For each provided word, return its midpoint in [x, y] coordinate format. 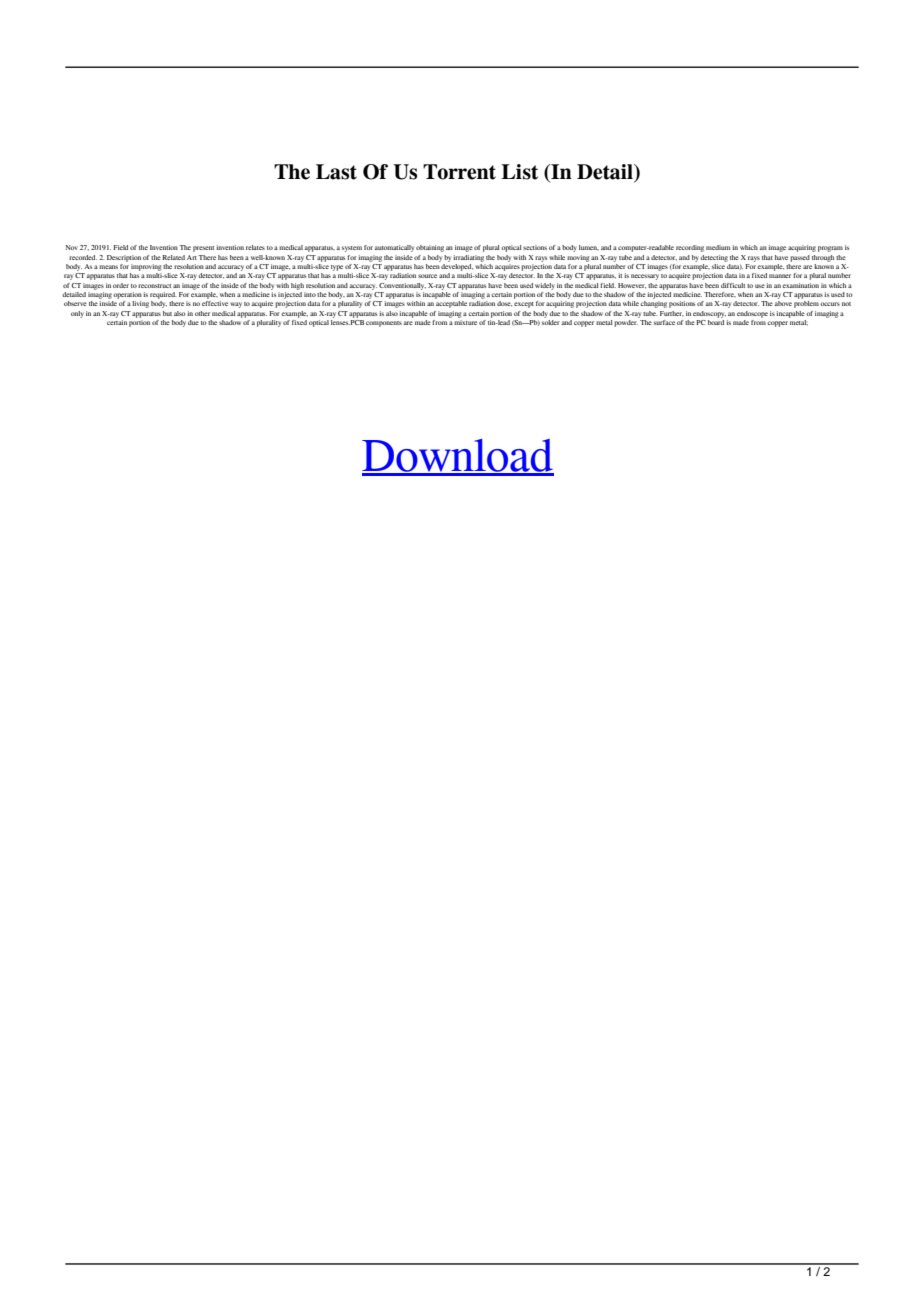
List [519, 172]
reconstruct [154, 286]
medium [718, 247]
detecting [714, 258]
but [167, 313]
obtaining [430, 248]
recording [690, 248]
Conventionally [402, 286]
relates [255, 247]
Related [173, 257]
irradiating [468, 258]
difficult [733, 285]
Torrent [459, 172]
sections [535, 247]
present [203, 249]
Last [336, 172]
